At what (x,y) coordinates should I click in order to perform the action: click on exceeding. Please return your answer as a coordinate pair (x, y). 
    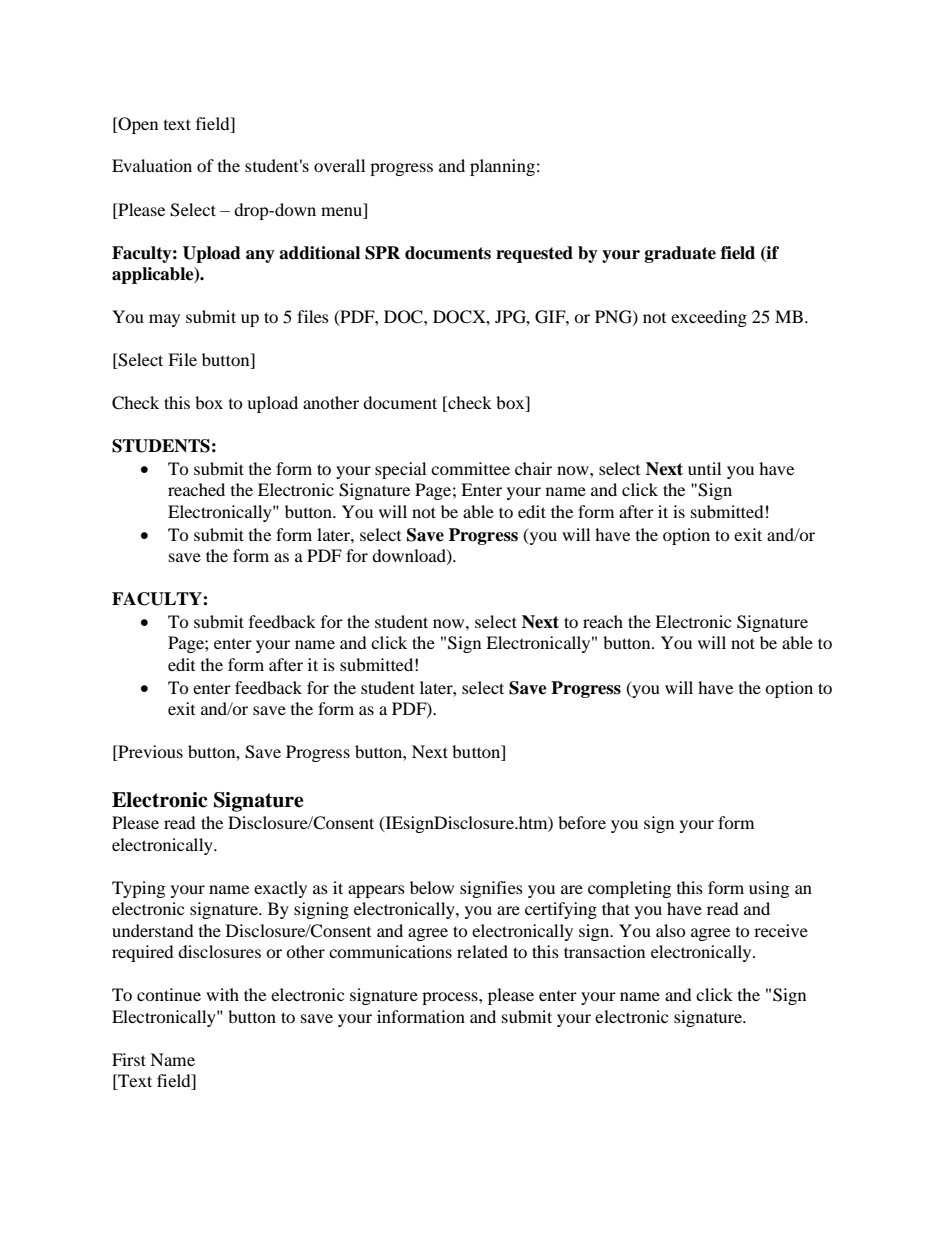
    Looking at the image, I should click on (709, 318).
